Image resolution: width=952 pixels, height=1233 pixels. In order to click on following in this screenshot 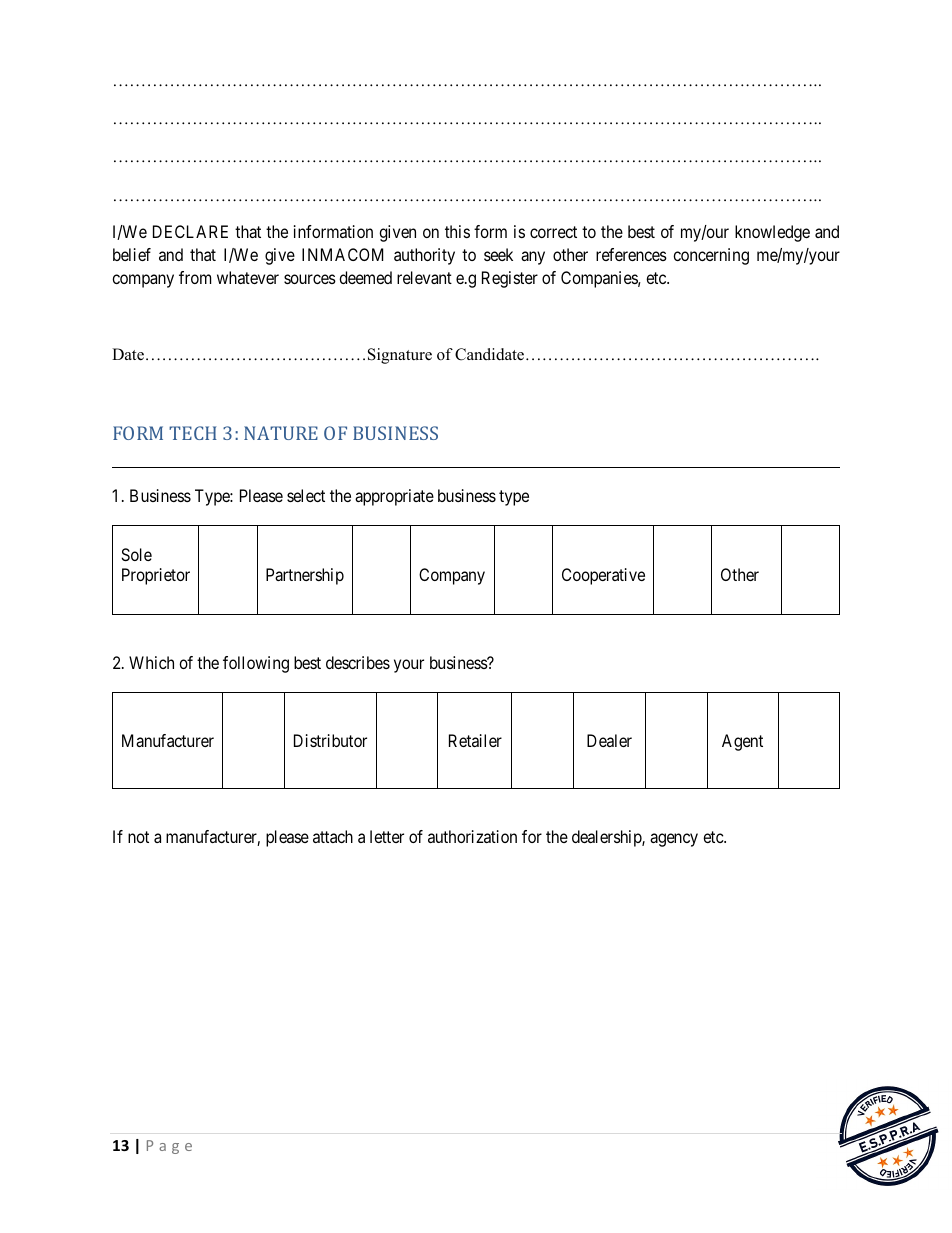, I will do `click(256, 664)`.
